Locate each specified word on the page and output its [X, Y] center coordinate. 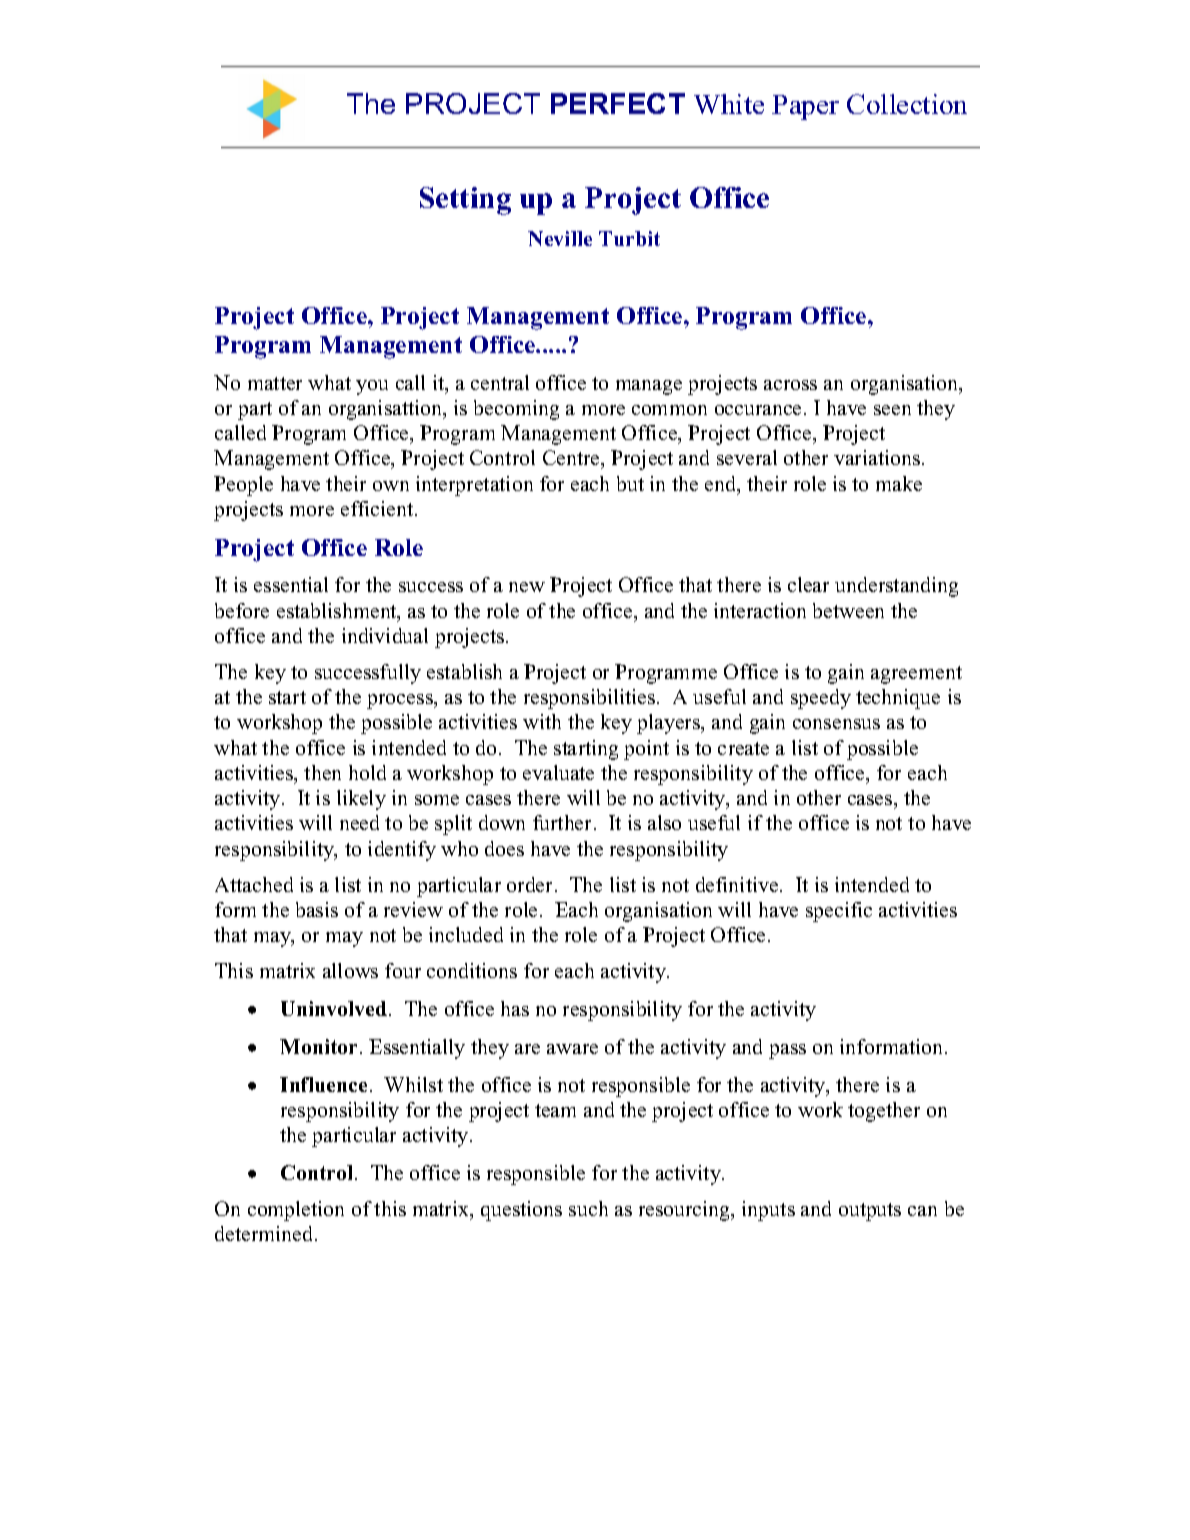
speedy [821, 699]
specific [839, 912]
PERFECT [618, 103]
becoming [516, 410]
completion [296, 1211]
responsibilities [591, 699]
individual [385, 635]
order [531, 884]
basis [317, 909]
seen [892, 410]
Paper [805, 107]
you [372, 387]
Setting [465, 201]
